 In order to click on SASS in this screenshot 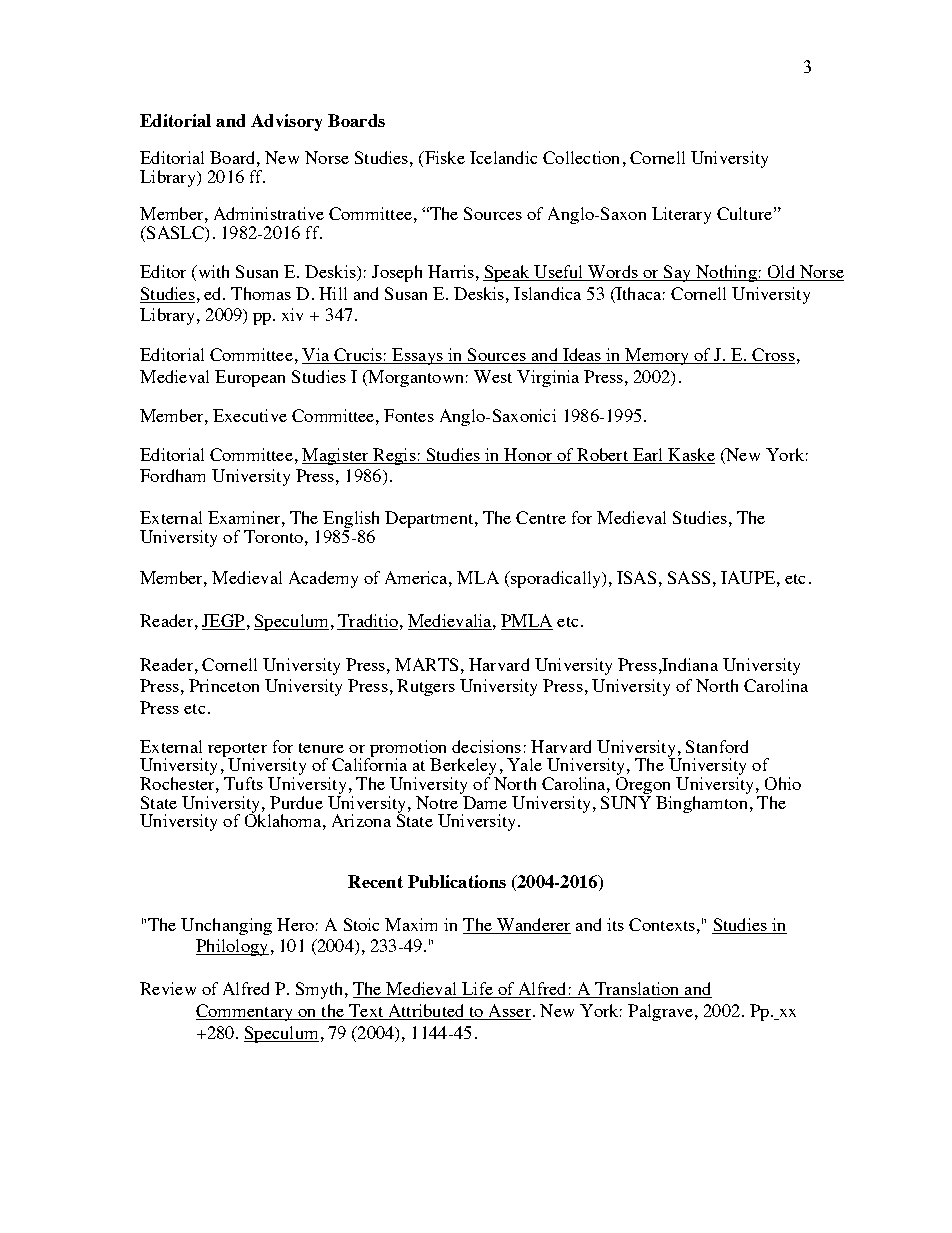, I will do `click(689, 577)`.
